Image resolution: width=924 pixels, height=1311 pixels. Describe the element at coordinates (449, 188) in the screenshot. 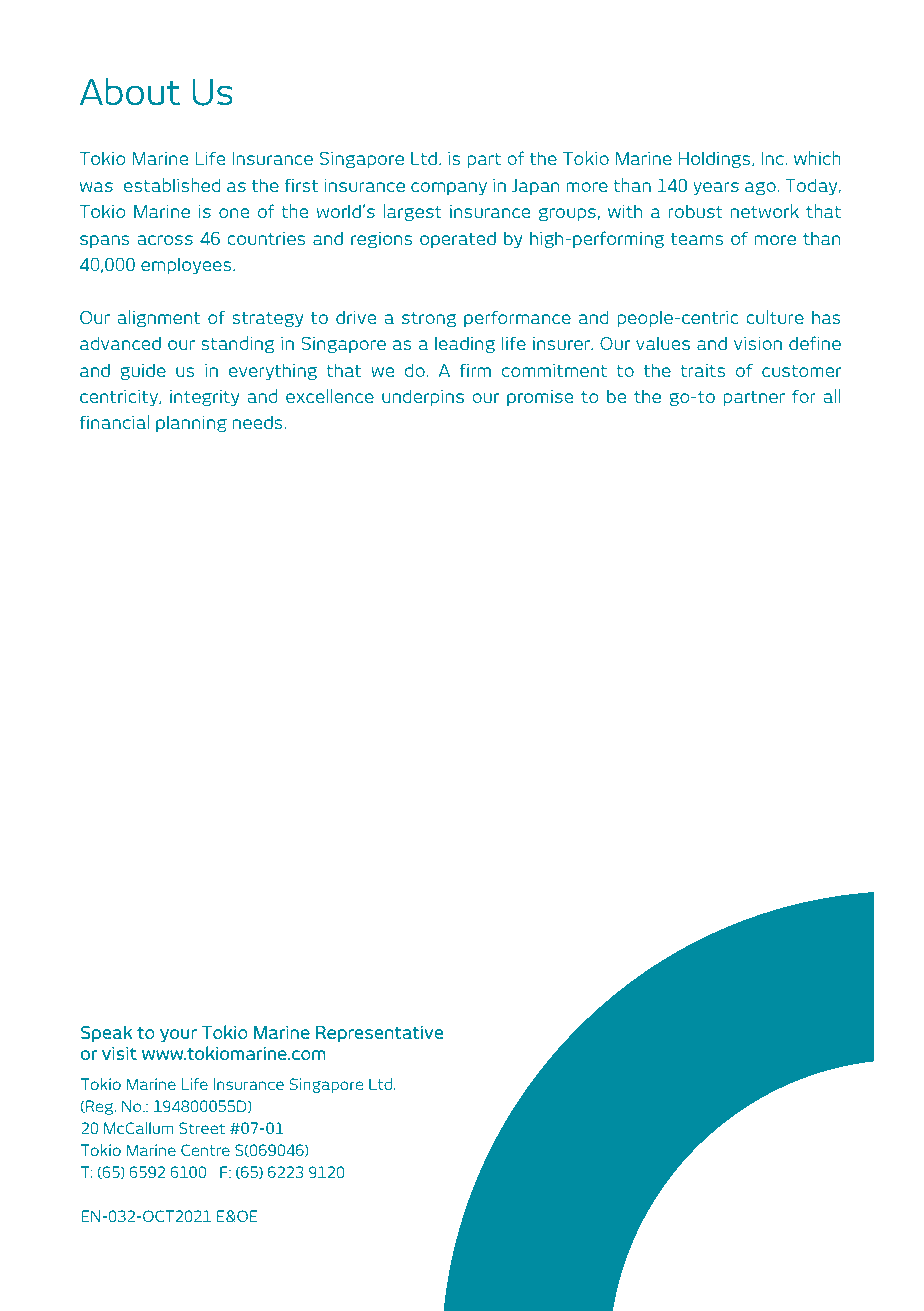

I see `company` at that location.
